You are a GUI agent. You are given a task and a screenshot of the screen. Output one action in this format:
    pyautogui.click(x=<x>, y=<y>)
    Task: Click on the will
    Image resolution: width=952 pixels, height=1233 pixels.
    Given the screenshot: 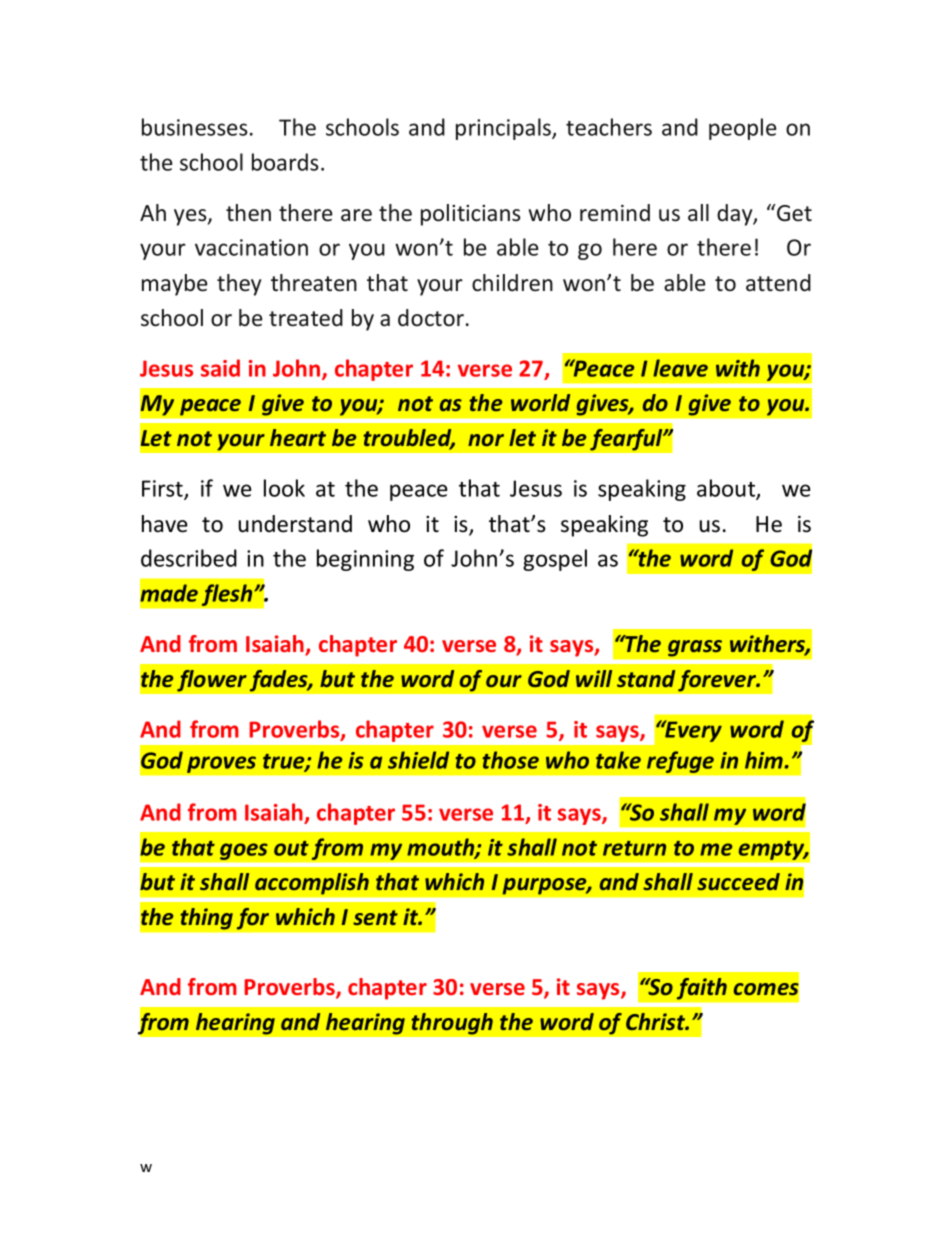 What is the action you would take?
    pyautogui.click(x=594, y=678)
